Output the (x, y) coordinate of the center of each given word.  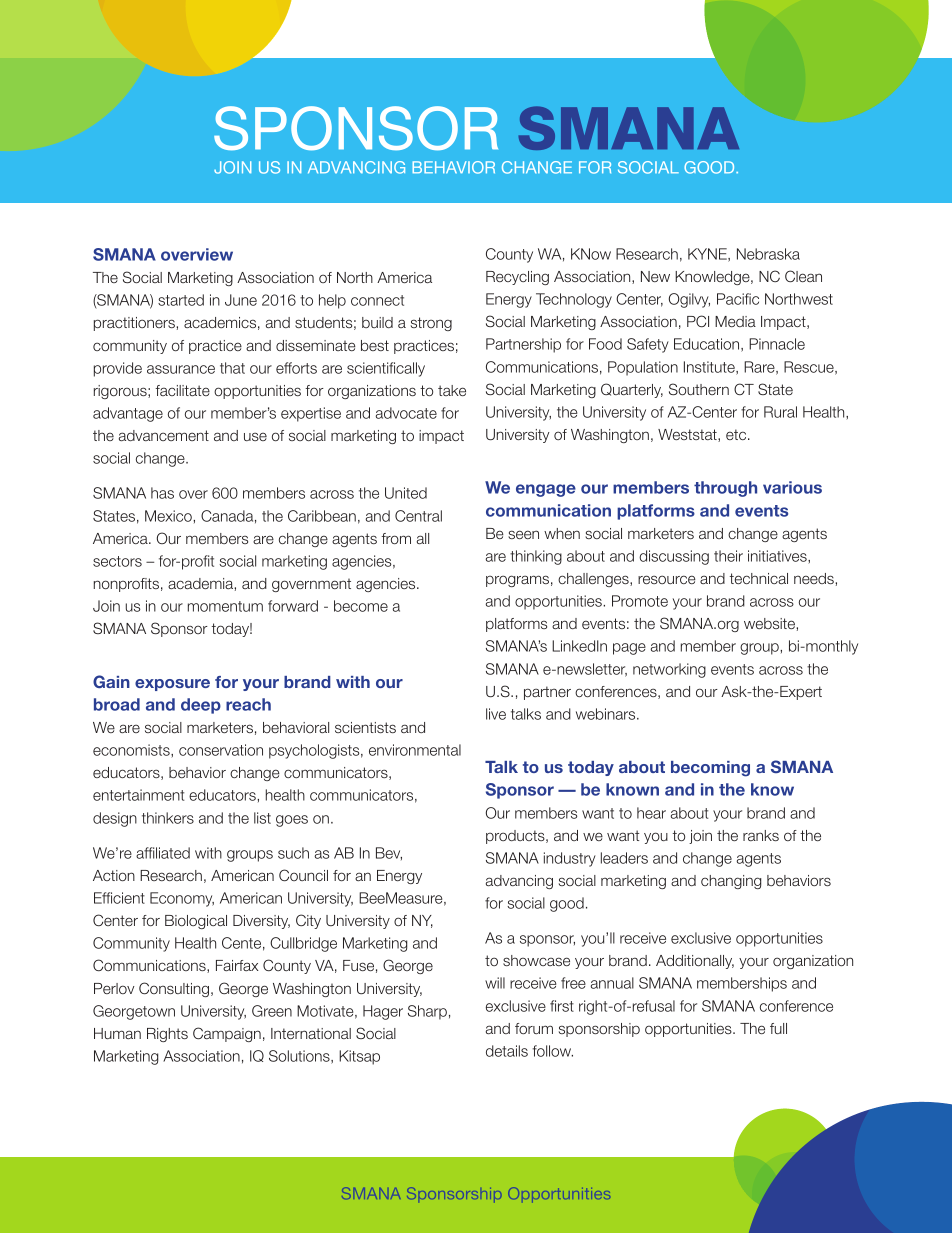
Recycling (517, 278)
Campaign (227, 1034)
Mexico (169, 516)
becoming (710, 769)
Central (418, 516)
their (728, 556)
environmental (415, 750)
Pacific (738, 299)
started (181, 300)
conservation (221, 750)
